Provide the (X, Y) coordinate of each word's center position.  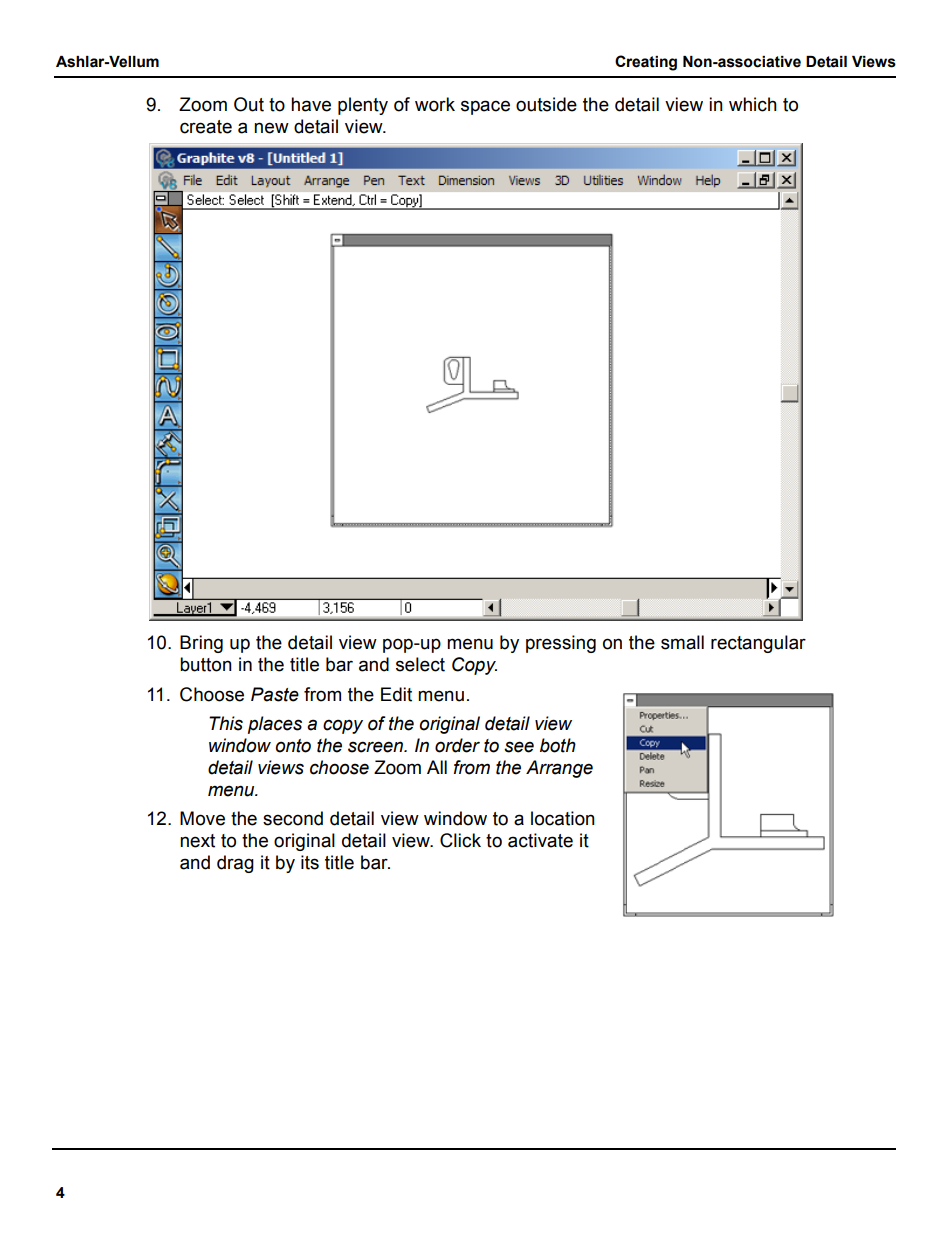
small (682, 642)
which (753, 104)
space (485, 107)
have (311, 104)
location (563, 818)
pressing (561, 644)
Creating (646, 63)
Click (460, 840)
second (293, 818)
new (271, 128)
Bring (201, 644)
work (435, 104)
